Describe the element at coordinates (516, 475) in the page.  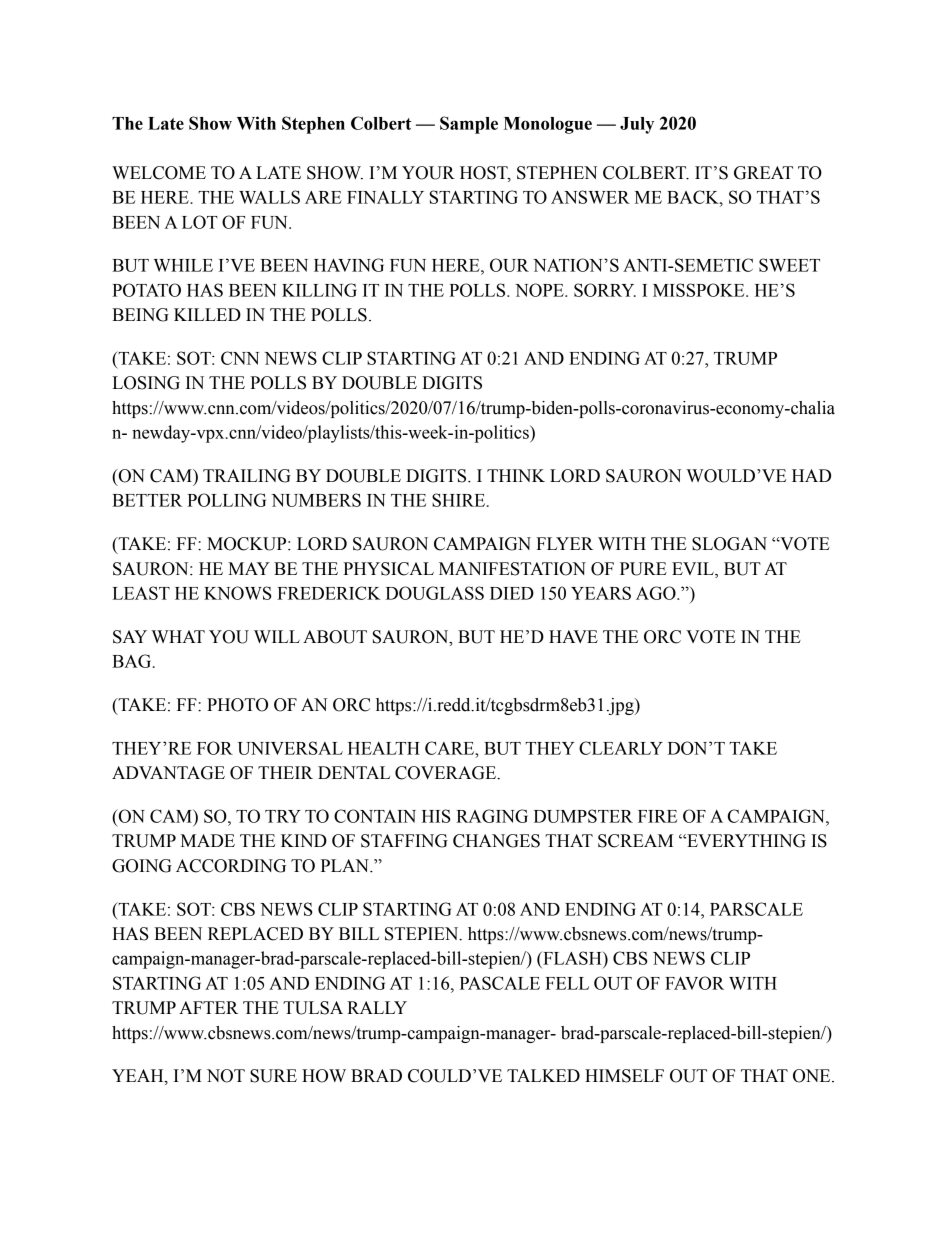
I see `THINK` at that location.
